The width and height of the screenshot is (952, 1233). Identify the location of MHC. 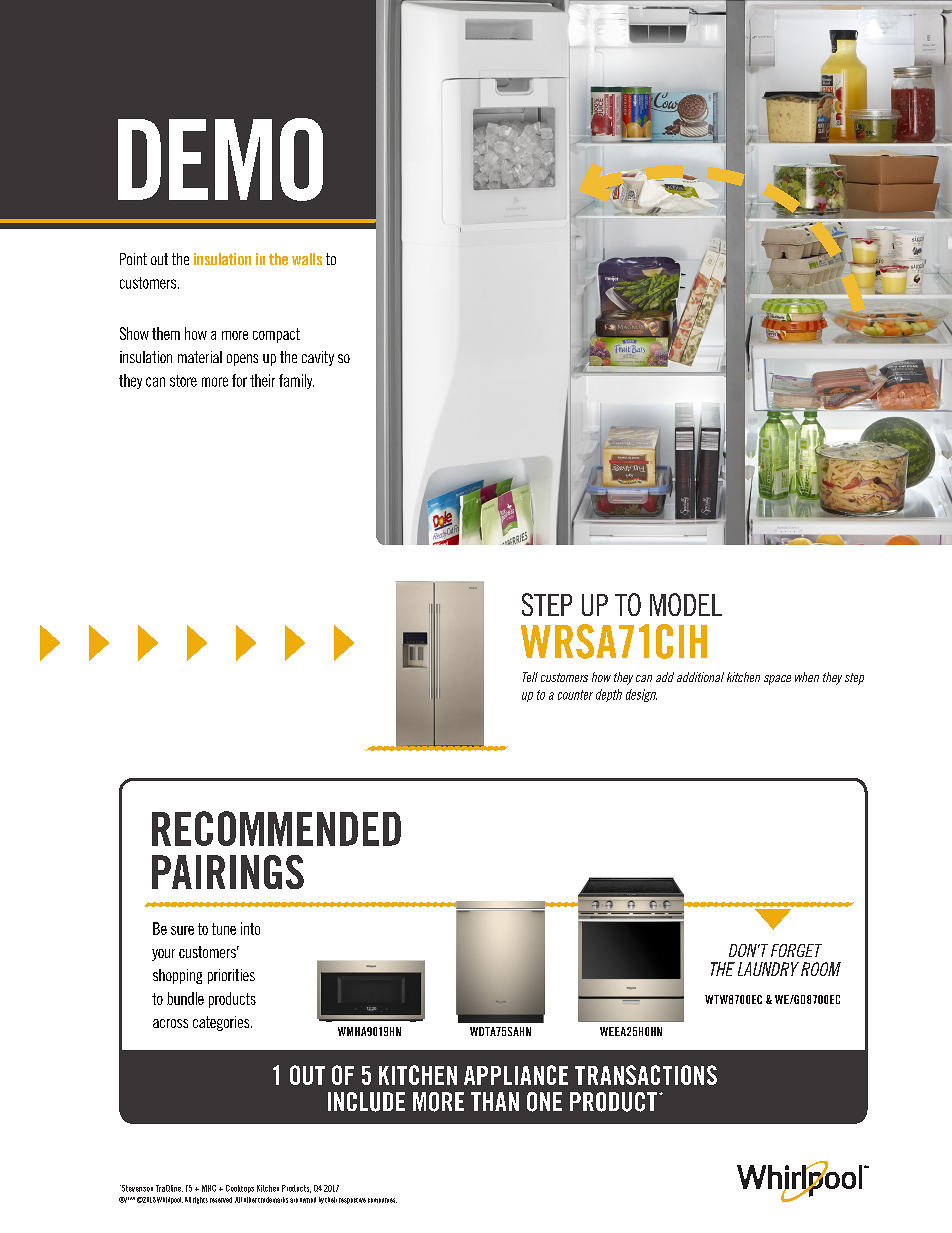
(209, 1188).
